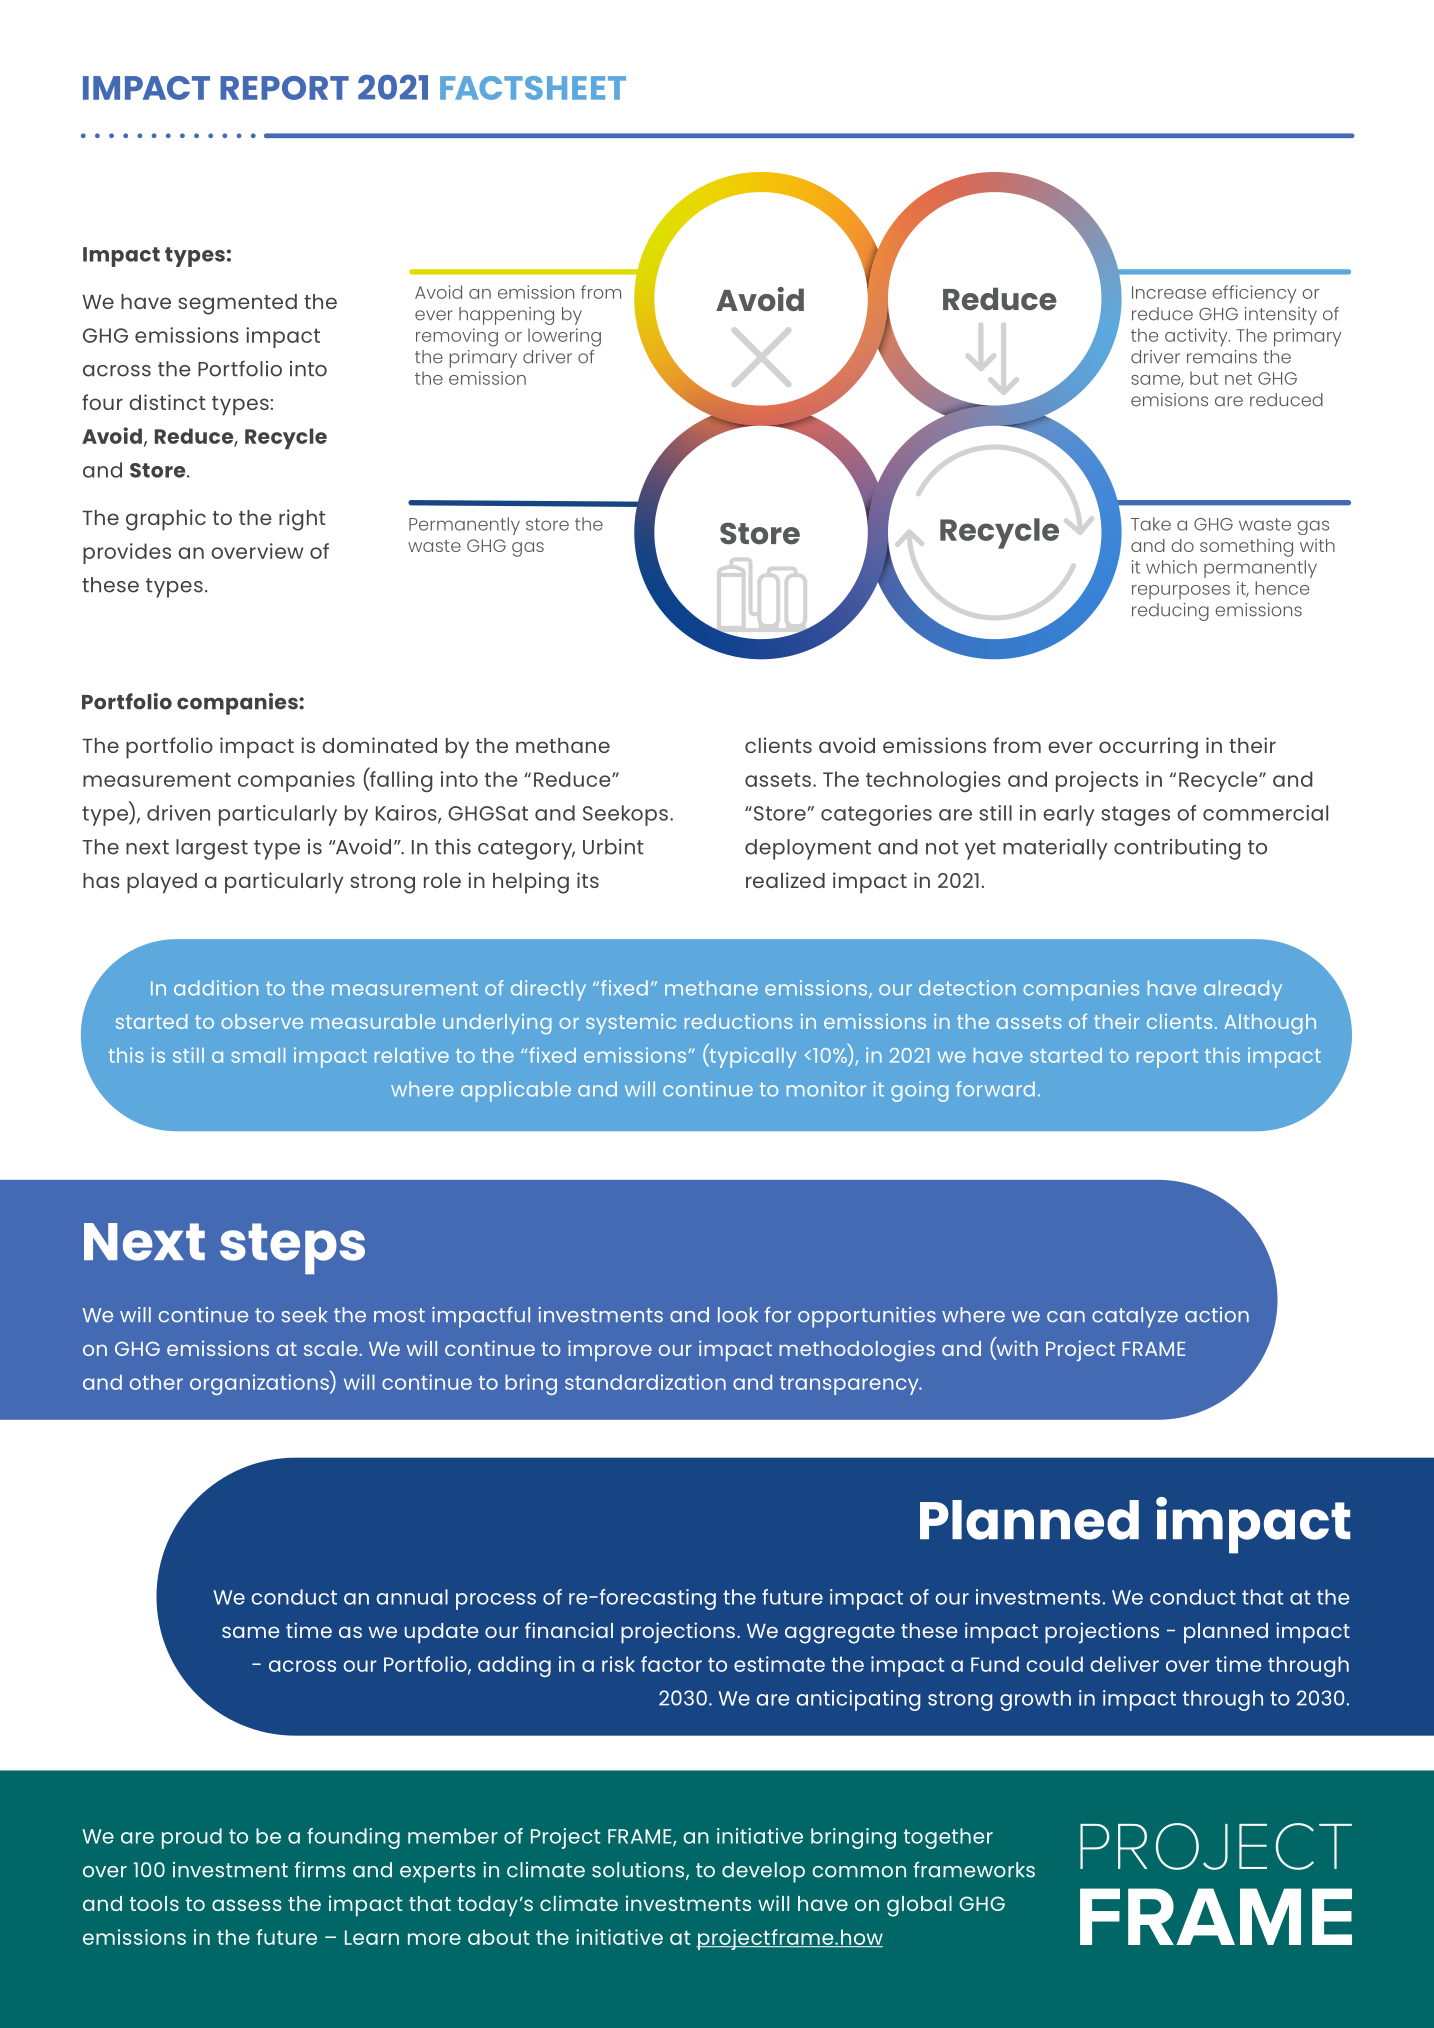 Image resolution: width=1434 pixels, height=2028 pixels. I want to click on deployment, so click(808, 849).
